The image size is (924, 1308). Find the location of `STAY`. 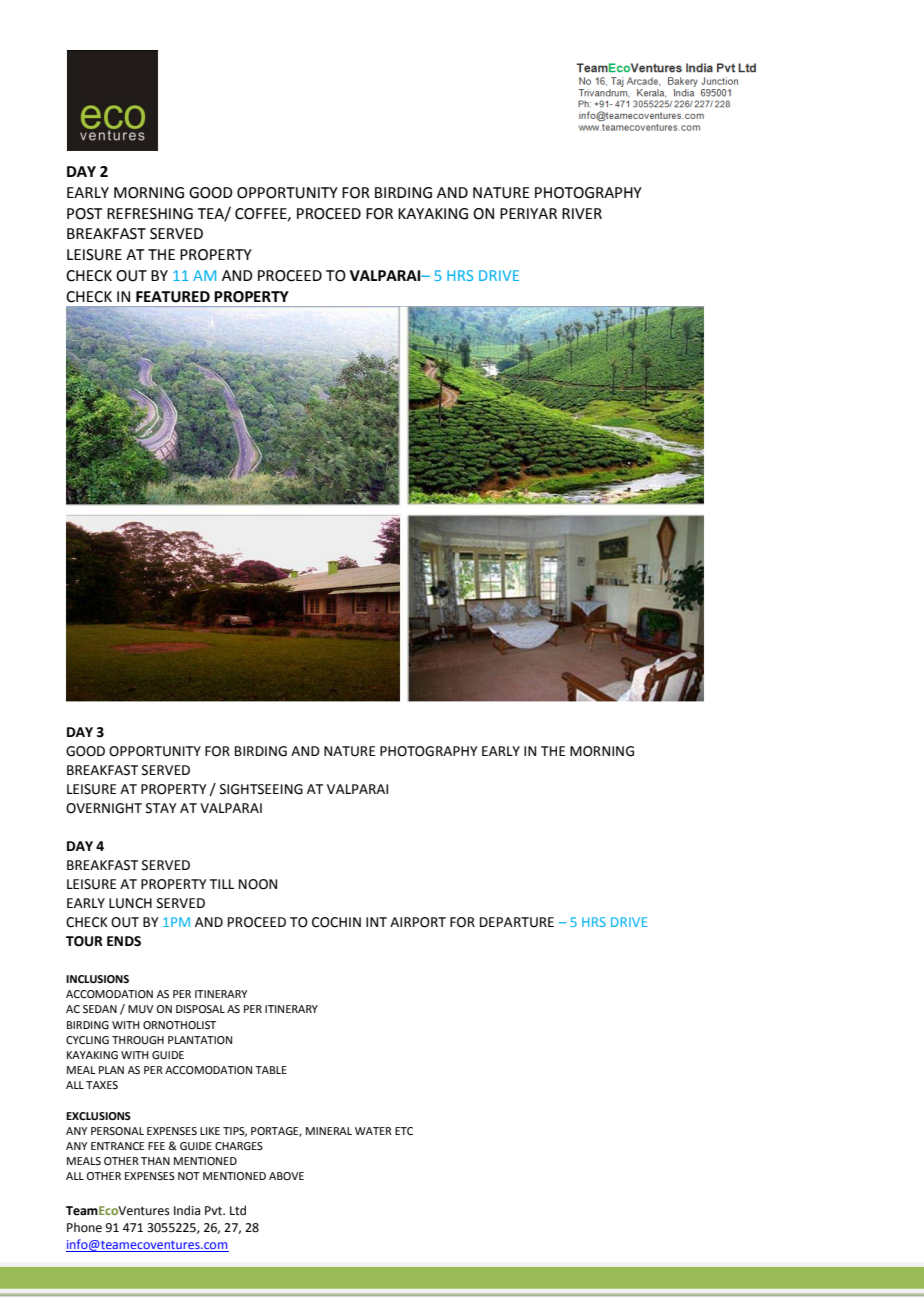

STAY is located at coordinates (161, 808).
